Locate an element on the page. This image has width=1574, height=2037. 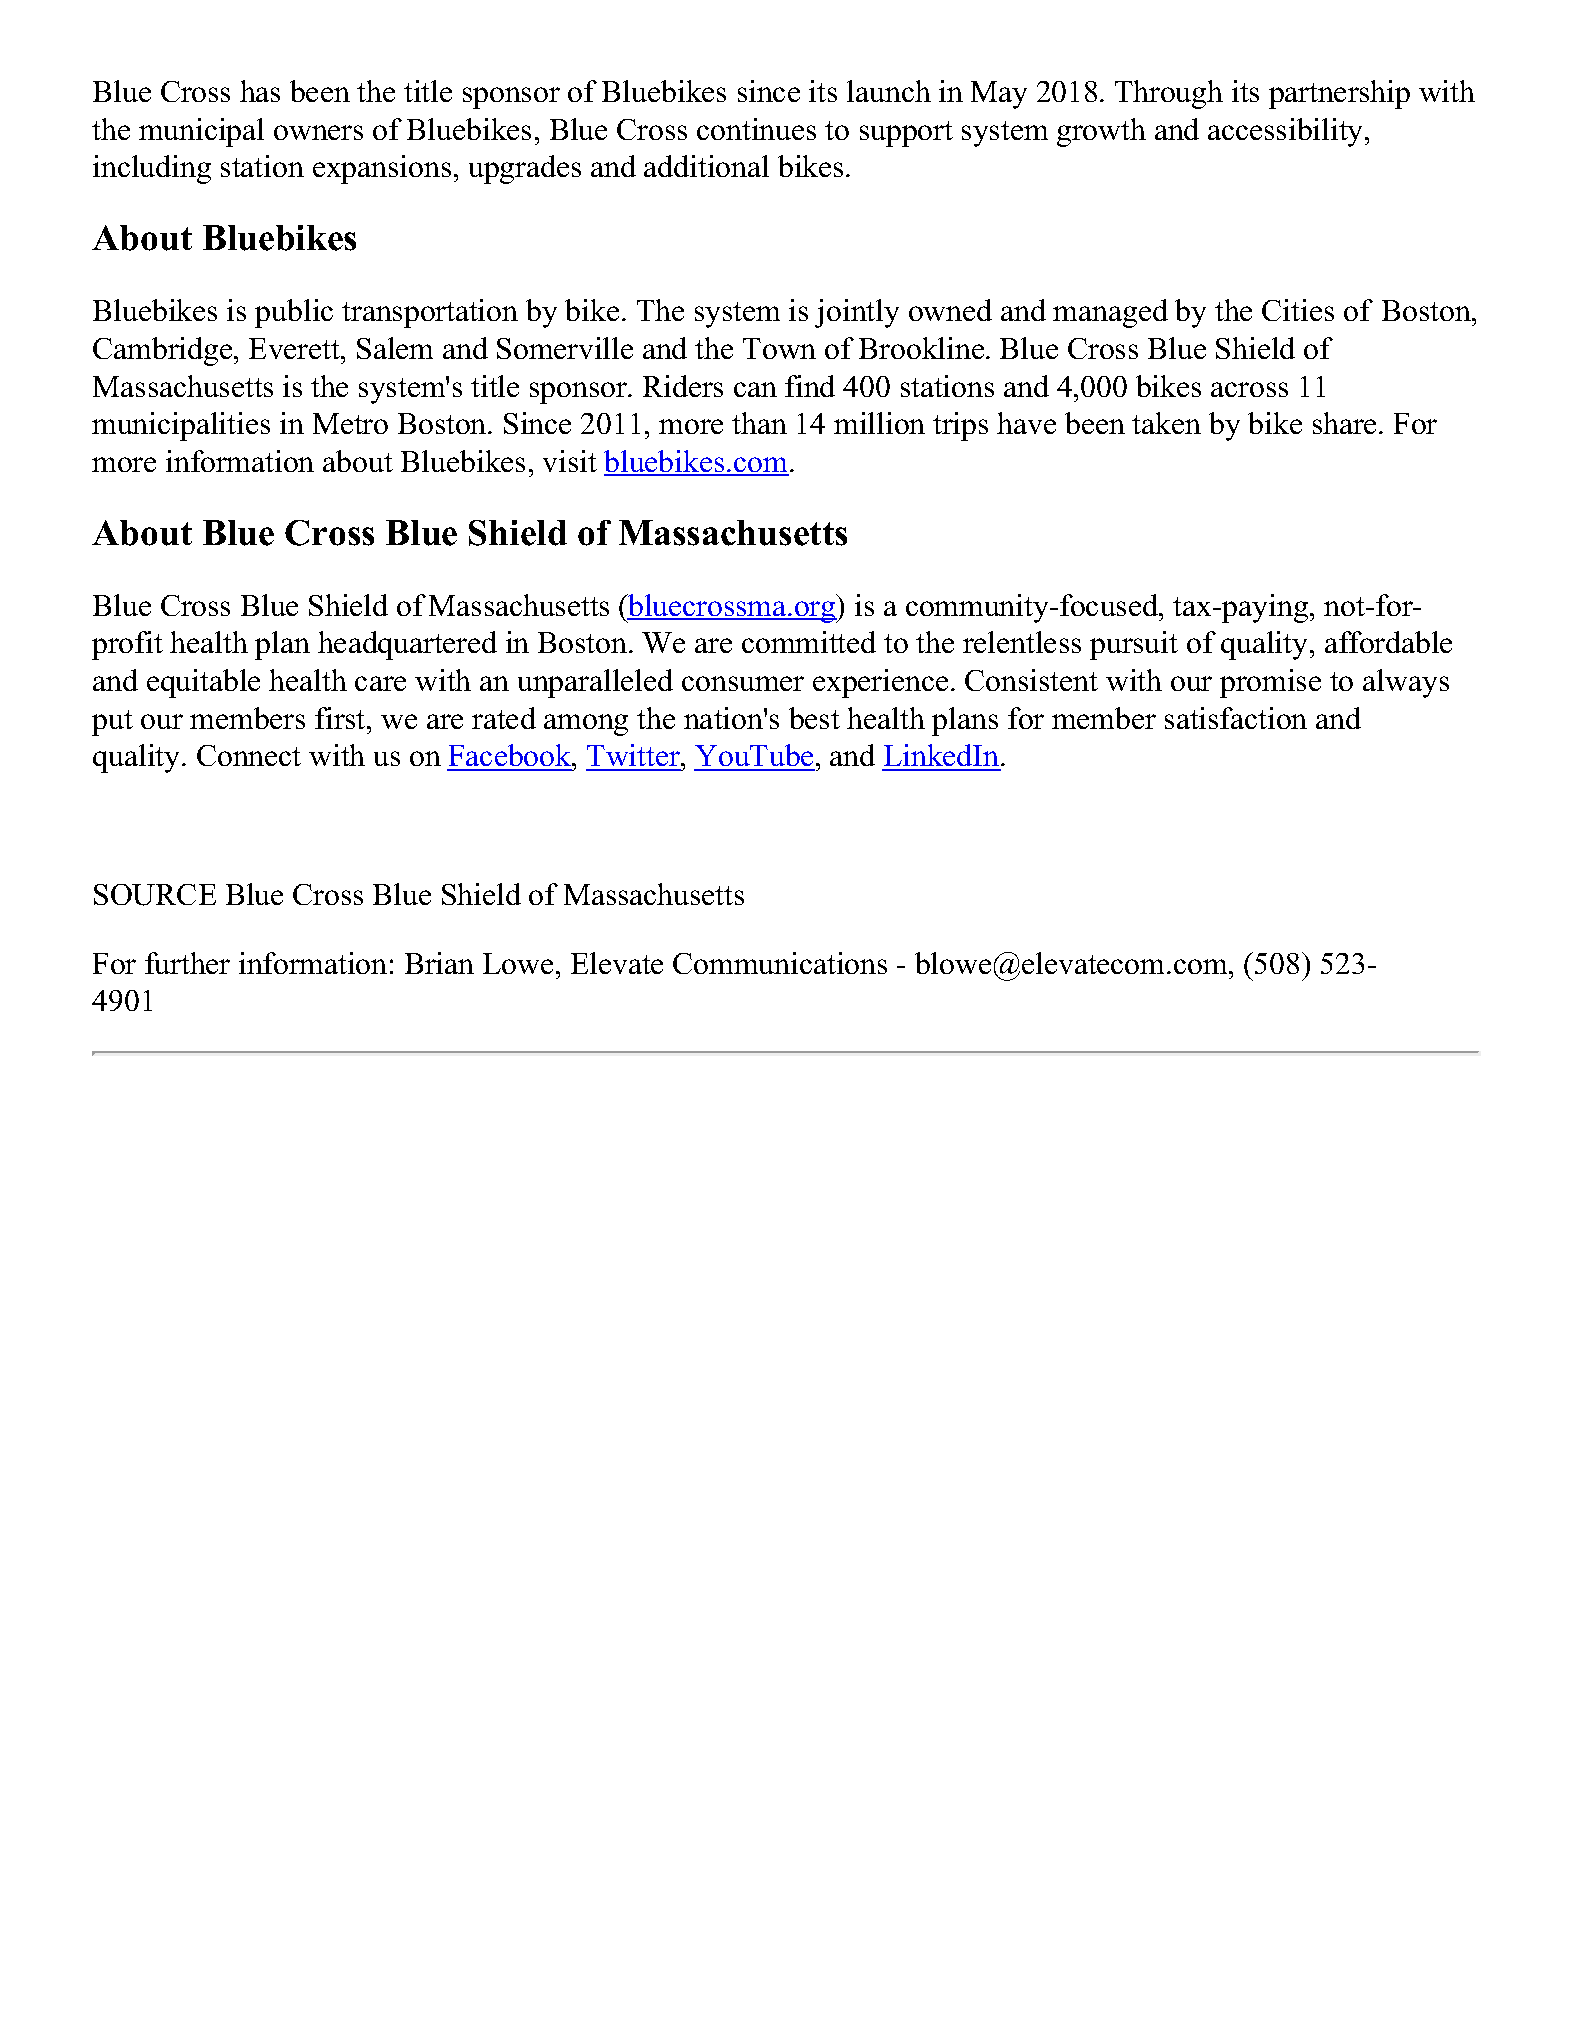
taken is located at coordinates (1166, 423).
